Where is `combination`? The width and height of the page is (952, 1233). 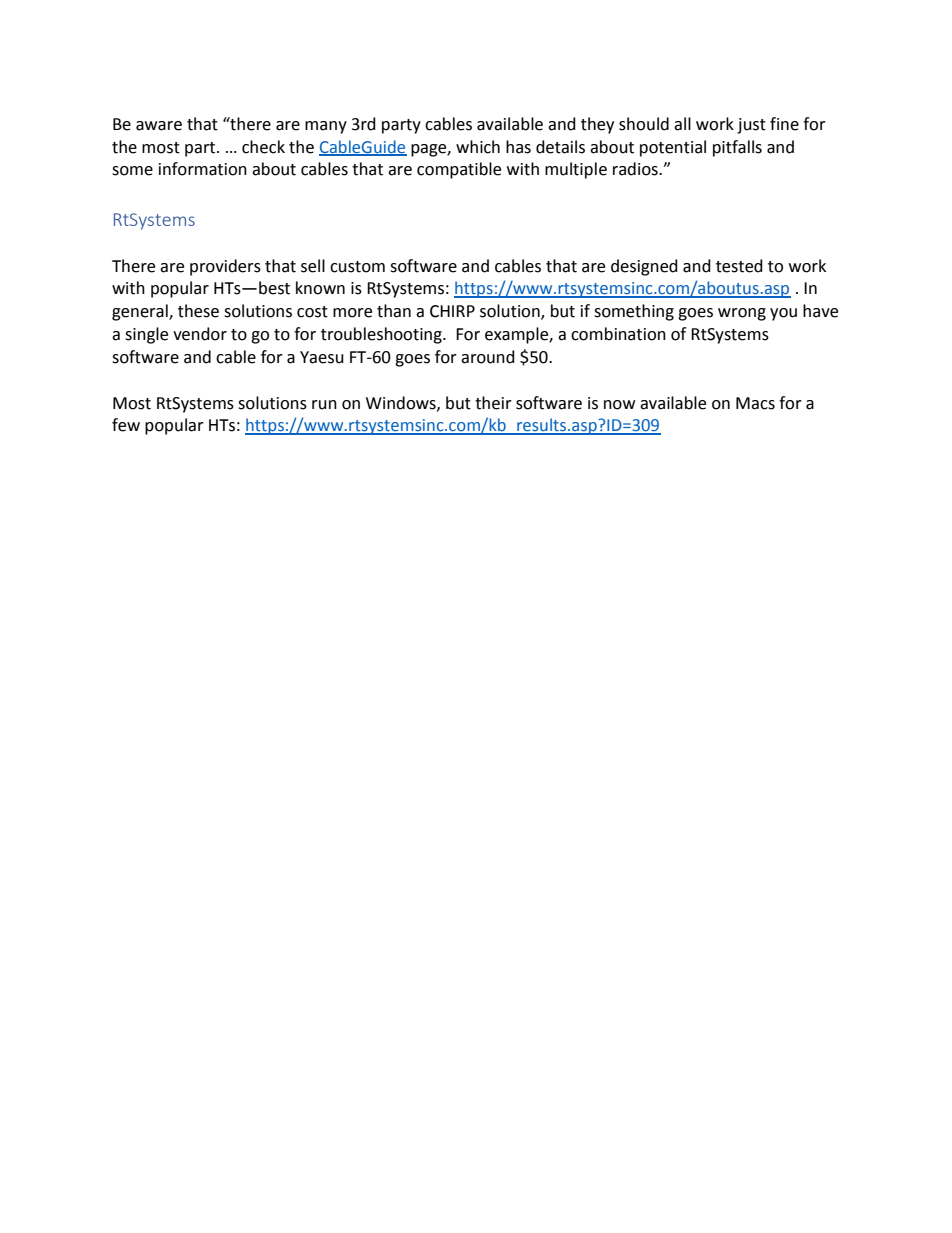
combination is located at coordinates (618, 334).
